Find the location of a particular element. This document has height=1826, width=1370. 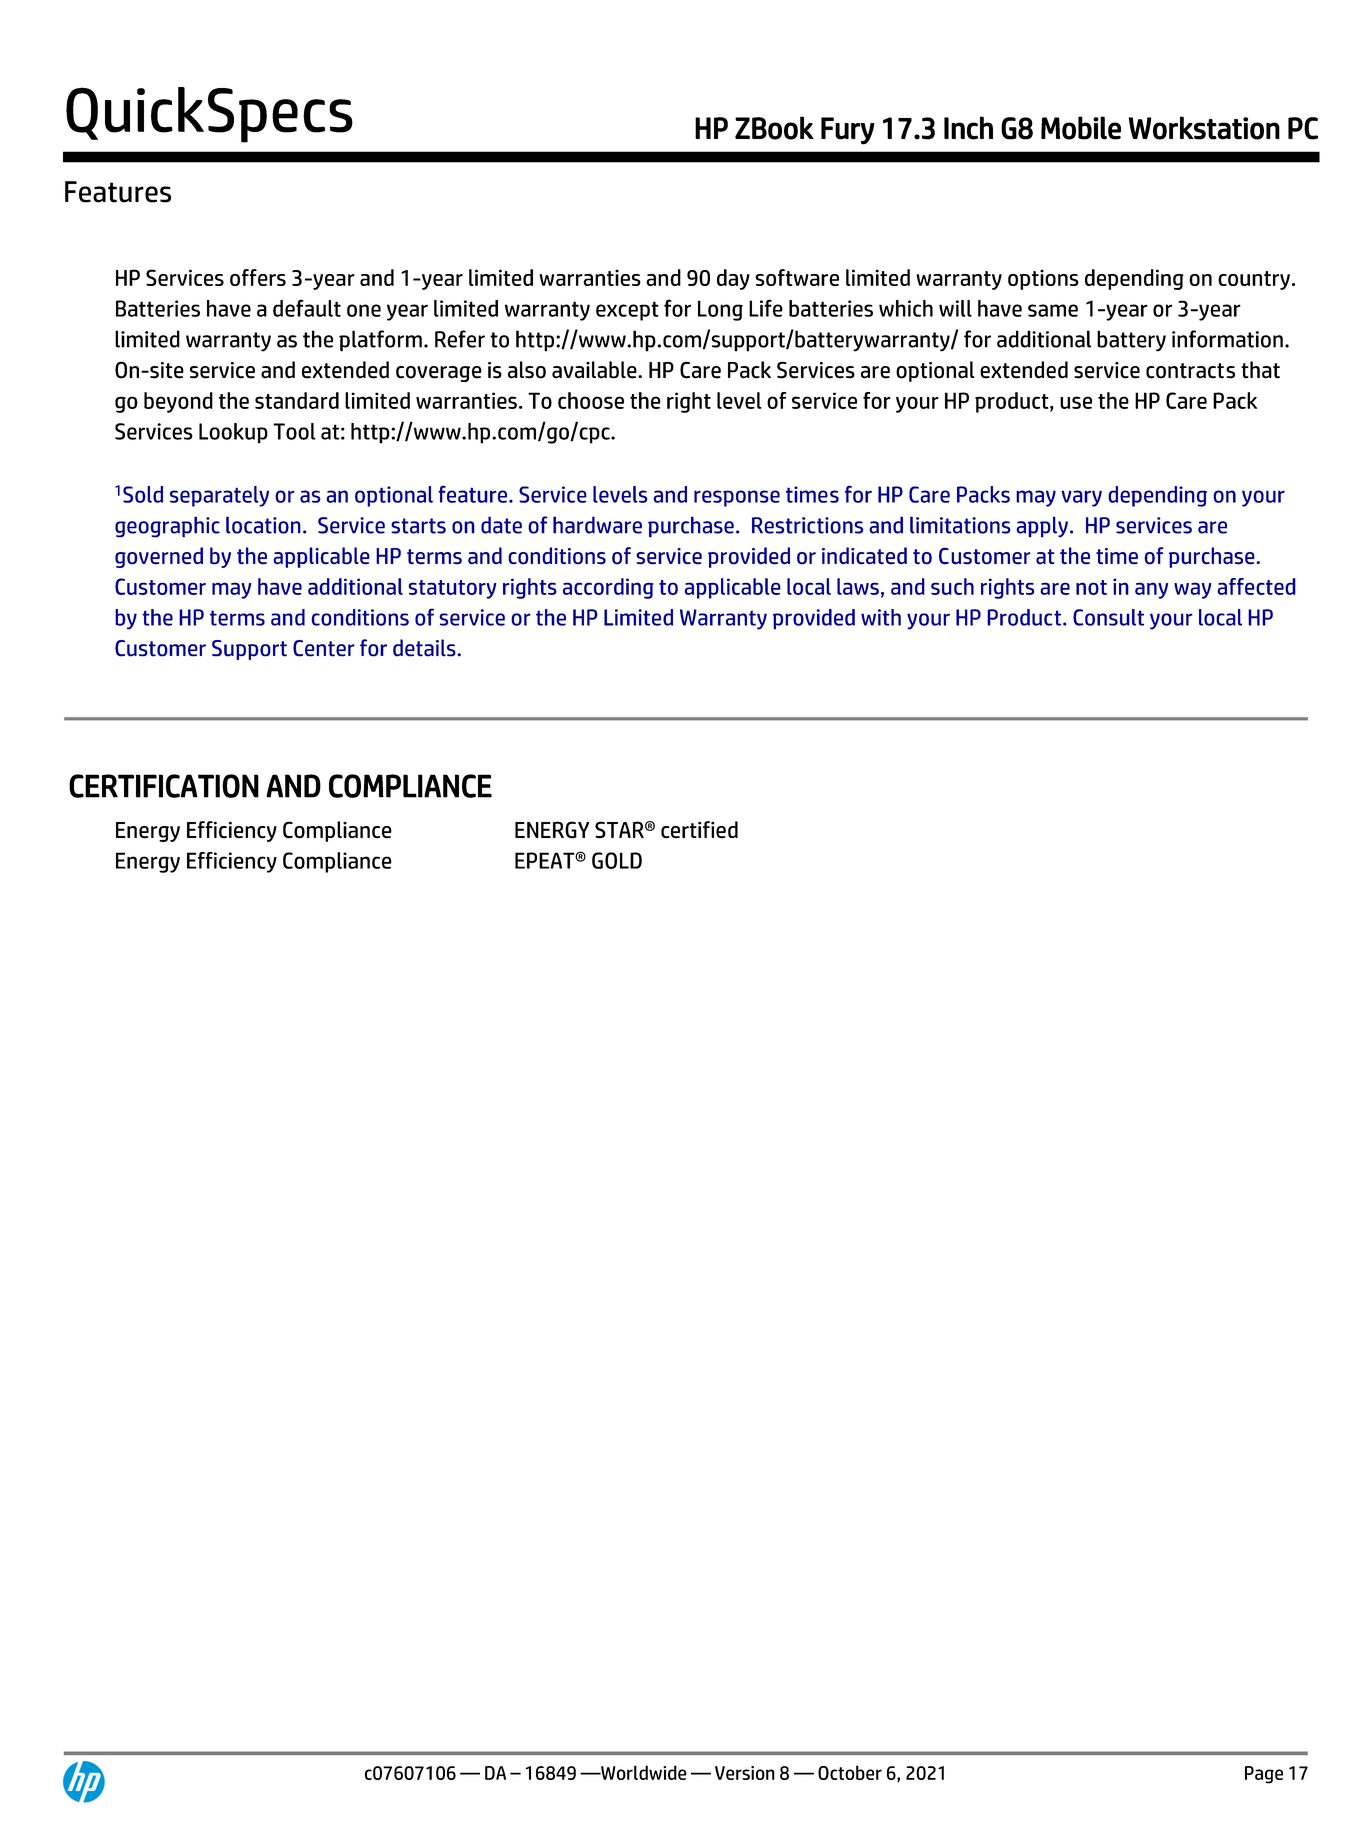

Mobile is located at coordinates (1081, 128).
